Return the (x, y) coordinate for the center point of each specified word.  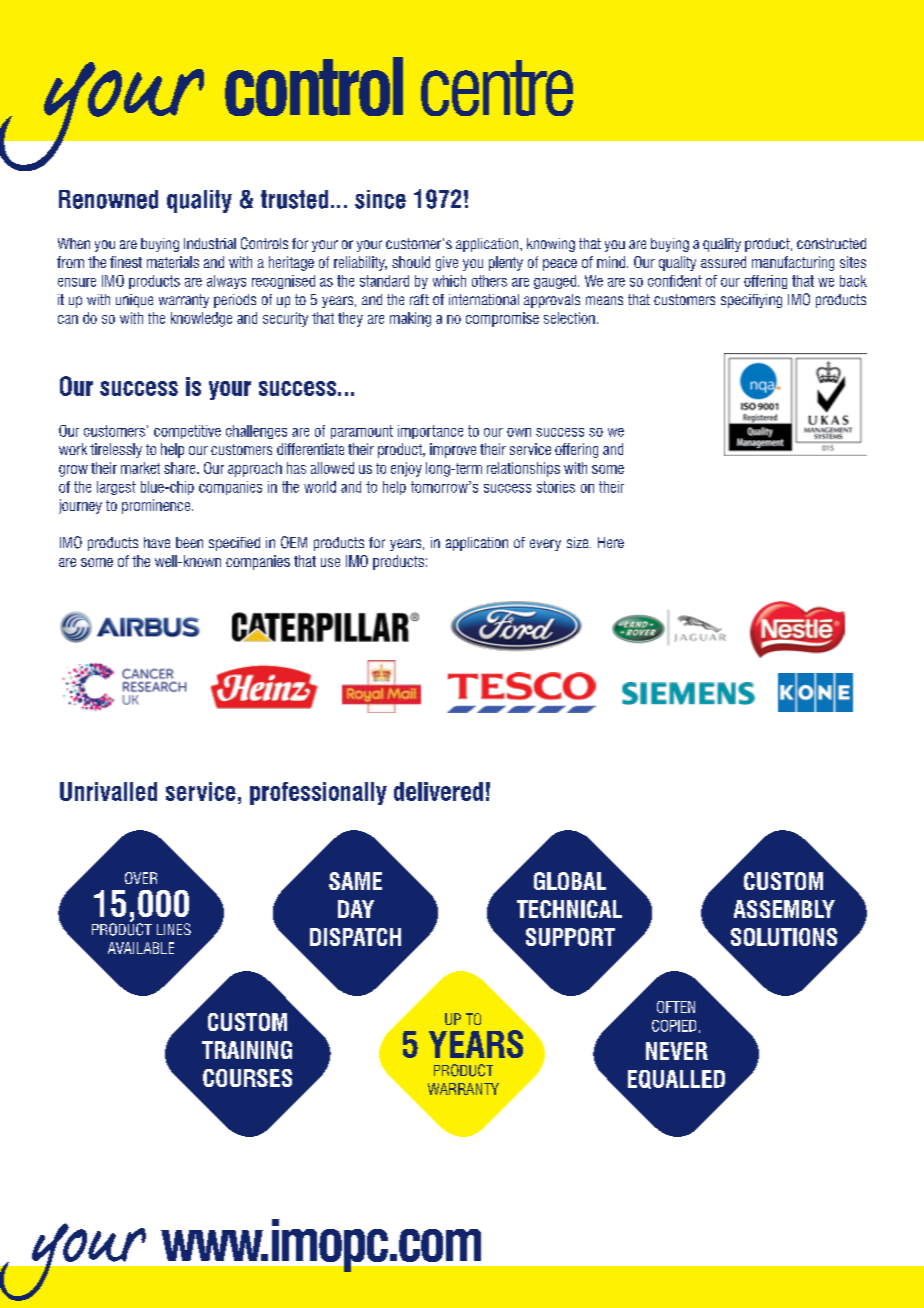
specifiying (751, 301)
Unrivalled (108, 791)
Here (611, 542)
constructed (831, 243)
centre (497, 88)
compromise (502, 319)
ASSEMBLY (784, 909)
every (545, 545)
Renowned (108, 199)
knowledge (201, 319)
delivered (438, 791)
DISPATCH (355, 937)
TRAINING (247, 1050)
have (157, 542)
